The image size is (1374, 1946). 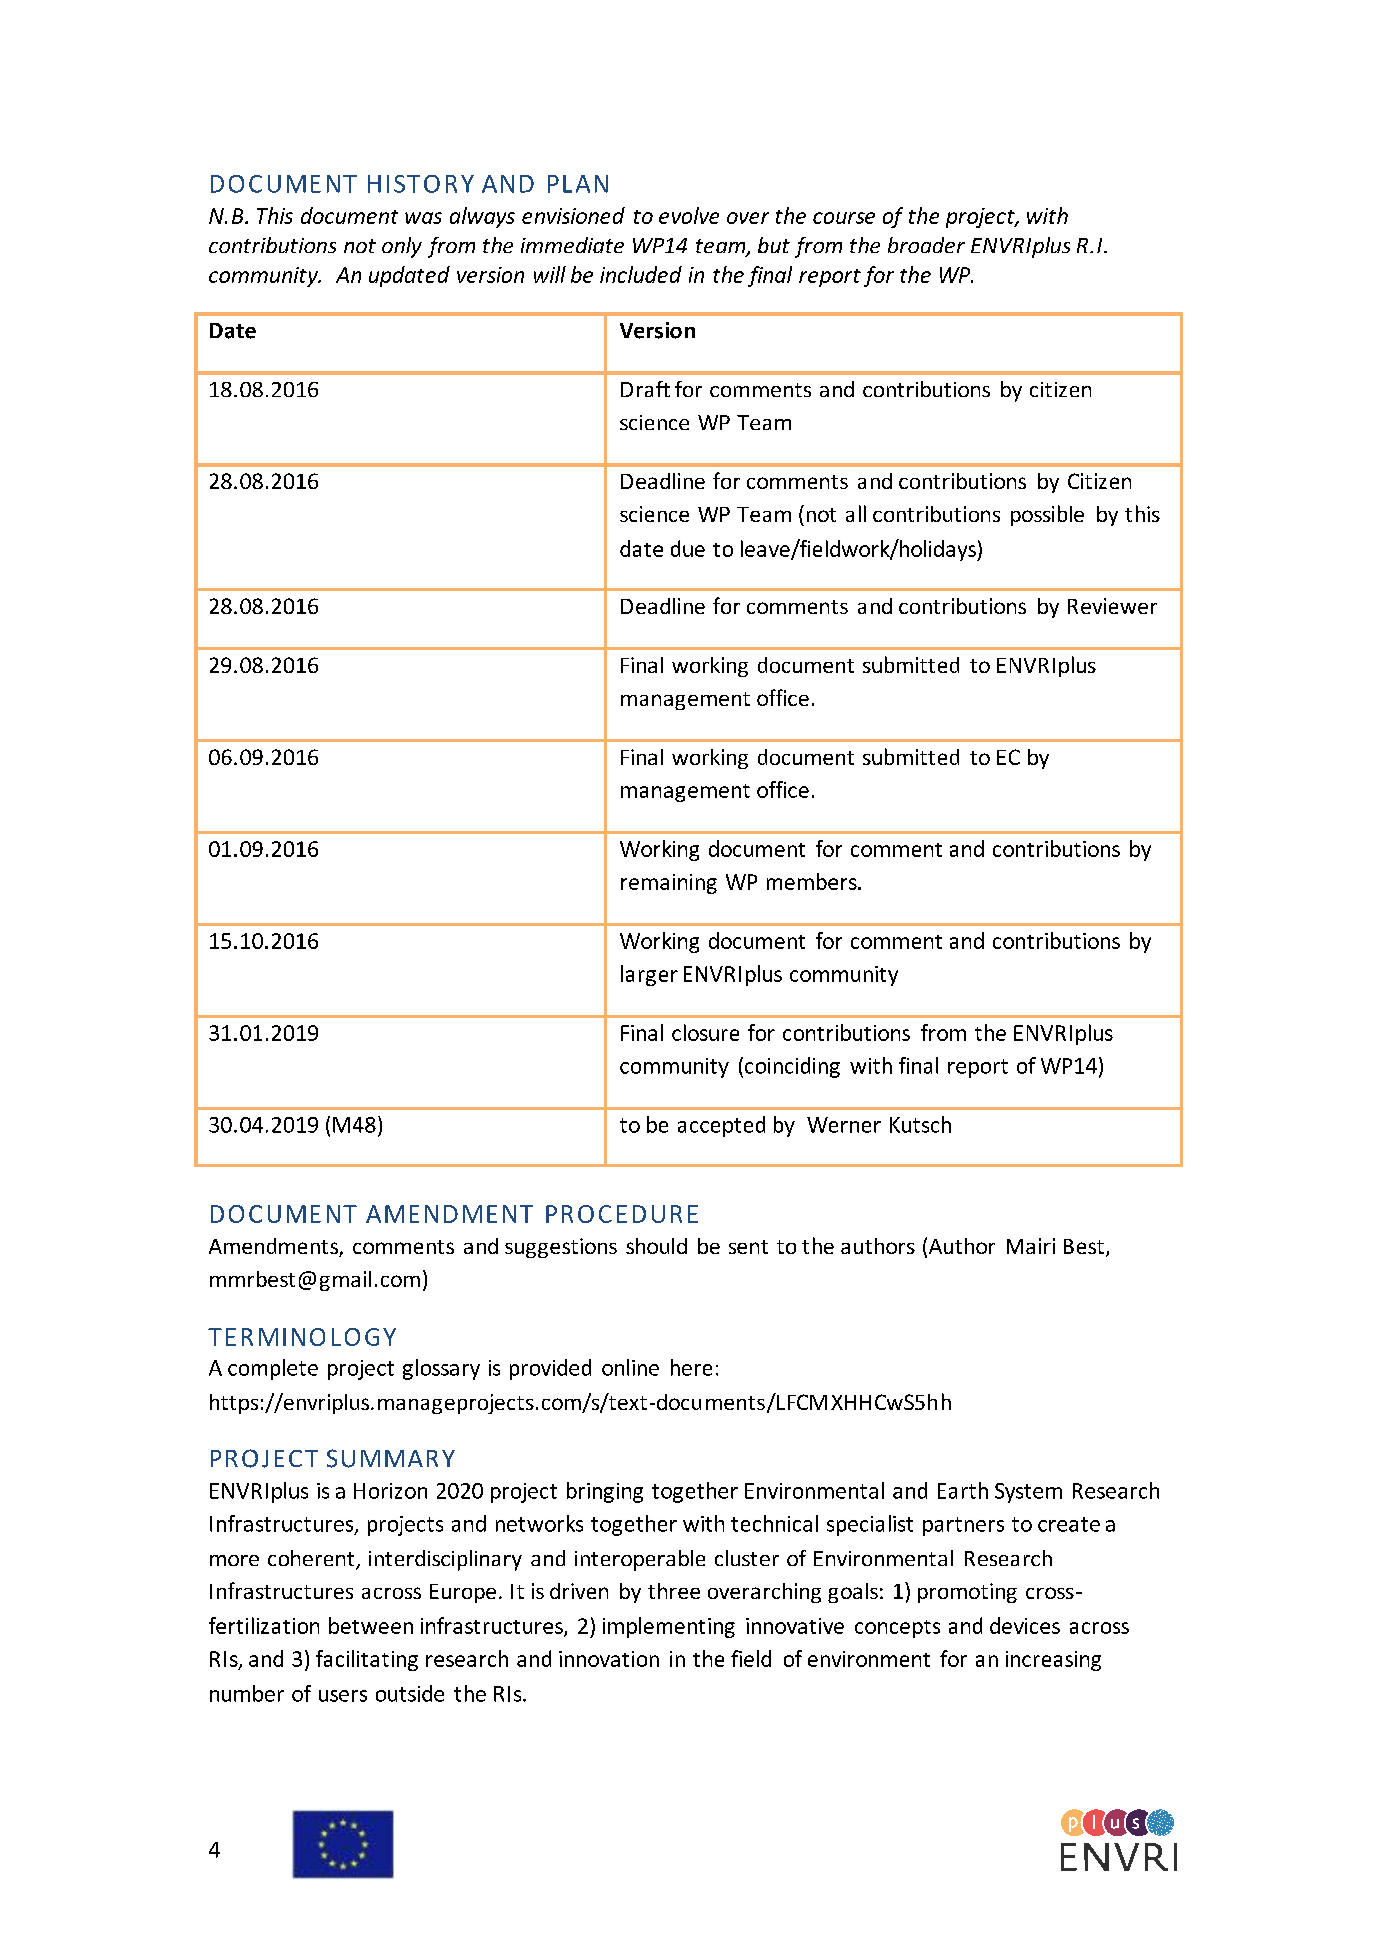 What do you see at coordinates (926, 245) in the page?
I see `broader` at bounding box center [926, 245].
